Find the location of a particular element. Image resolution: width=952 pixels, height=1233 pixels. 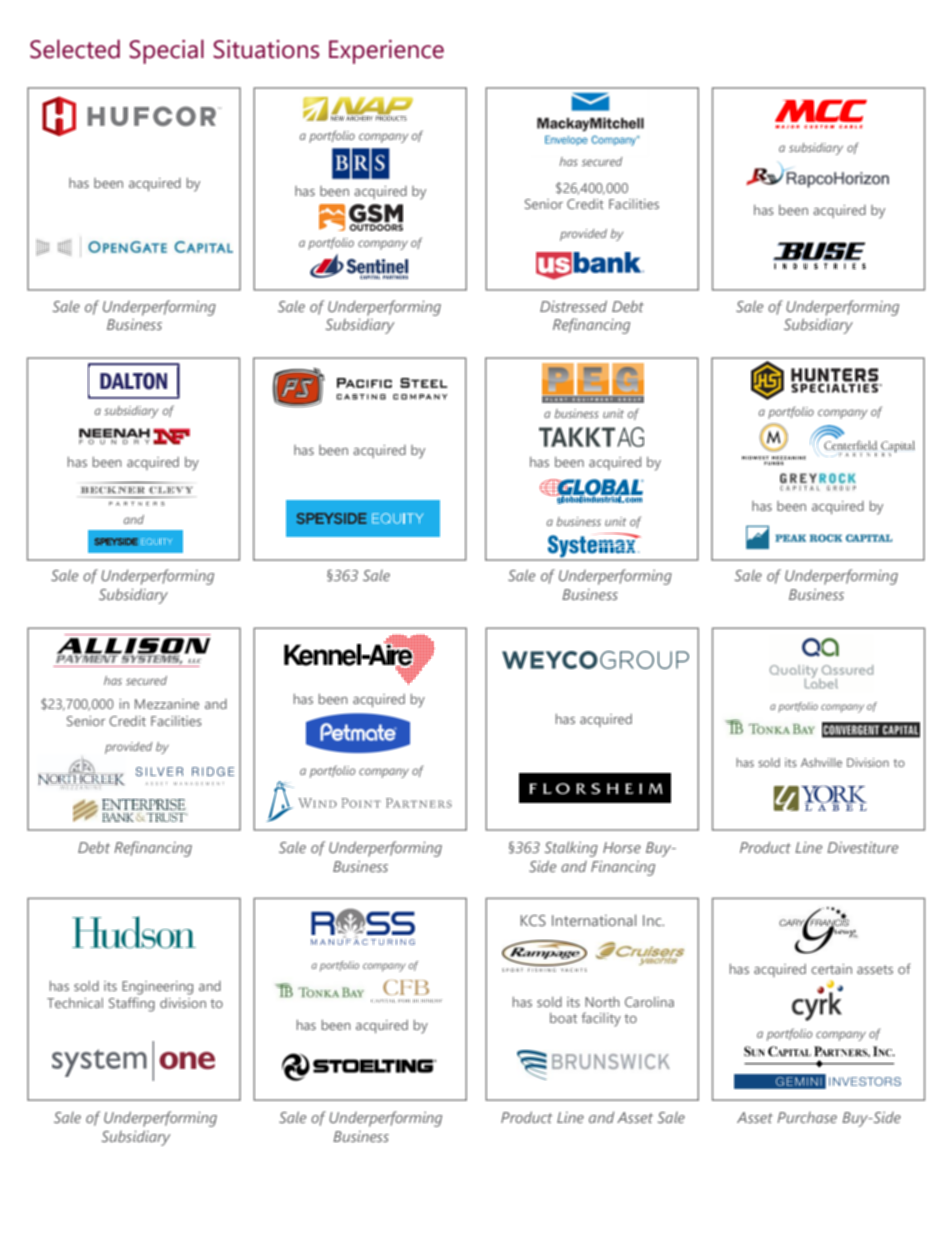

Engineering is located at coordinates (157, 988).
